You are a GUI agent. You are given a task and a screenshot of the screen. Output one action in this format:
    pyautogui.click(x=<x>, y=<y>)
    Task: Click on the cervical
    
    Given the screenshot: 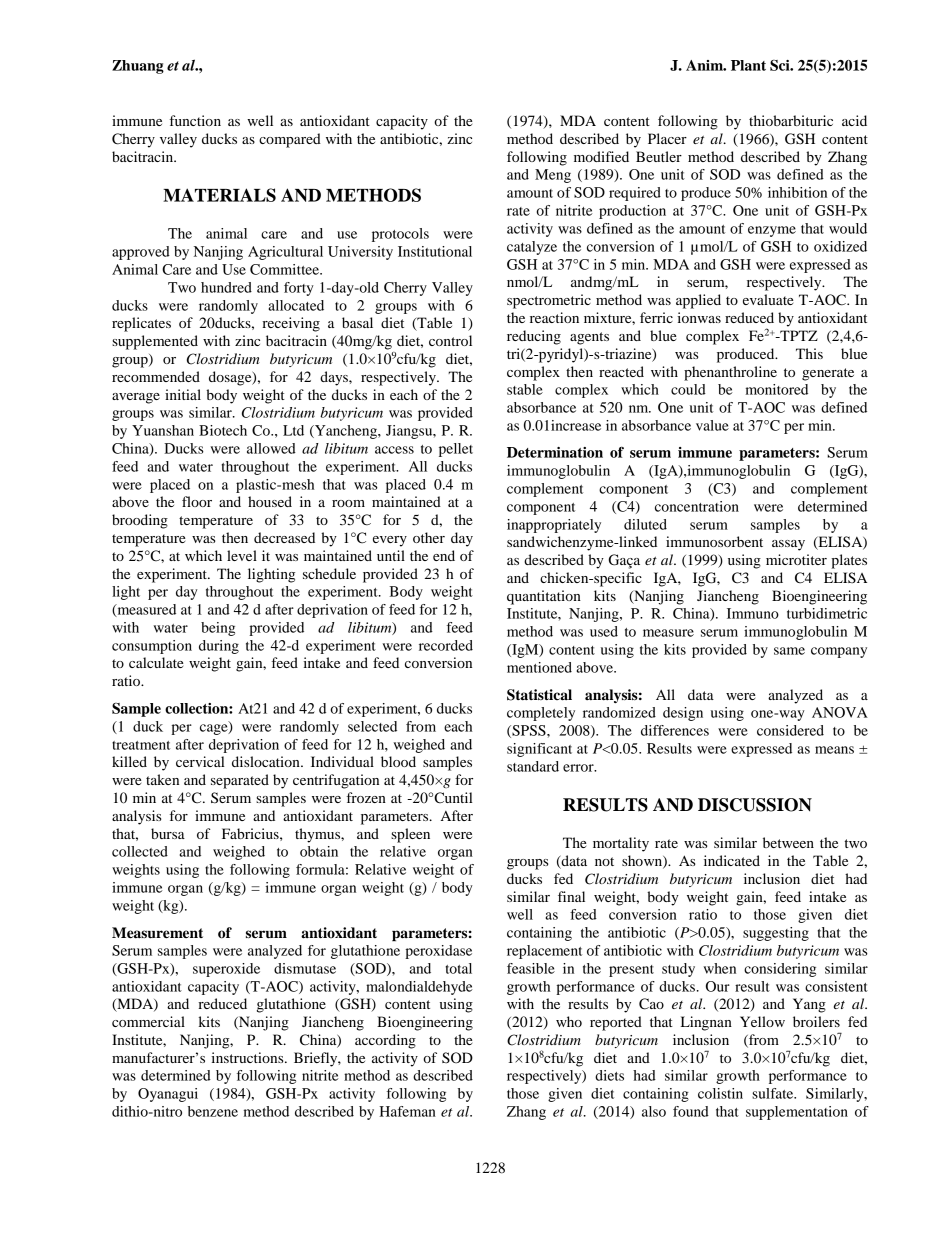 What is the action you would take?
    pyautogui.click(x=200, y=761)
